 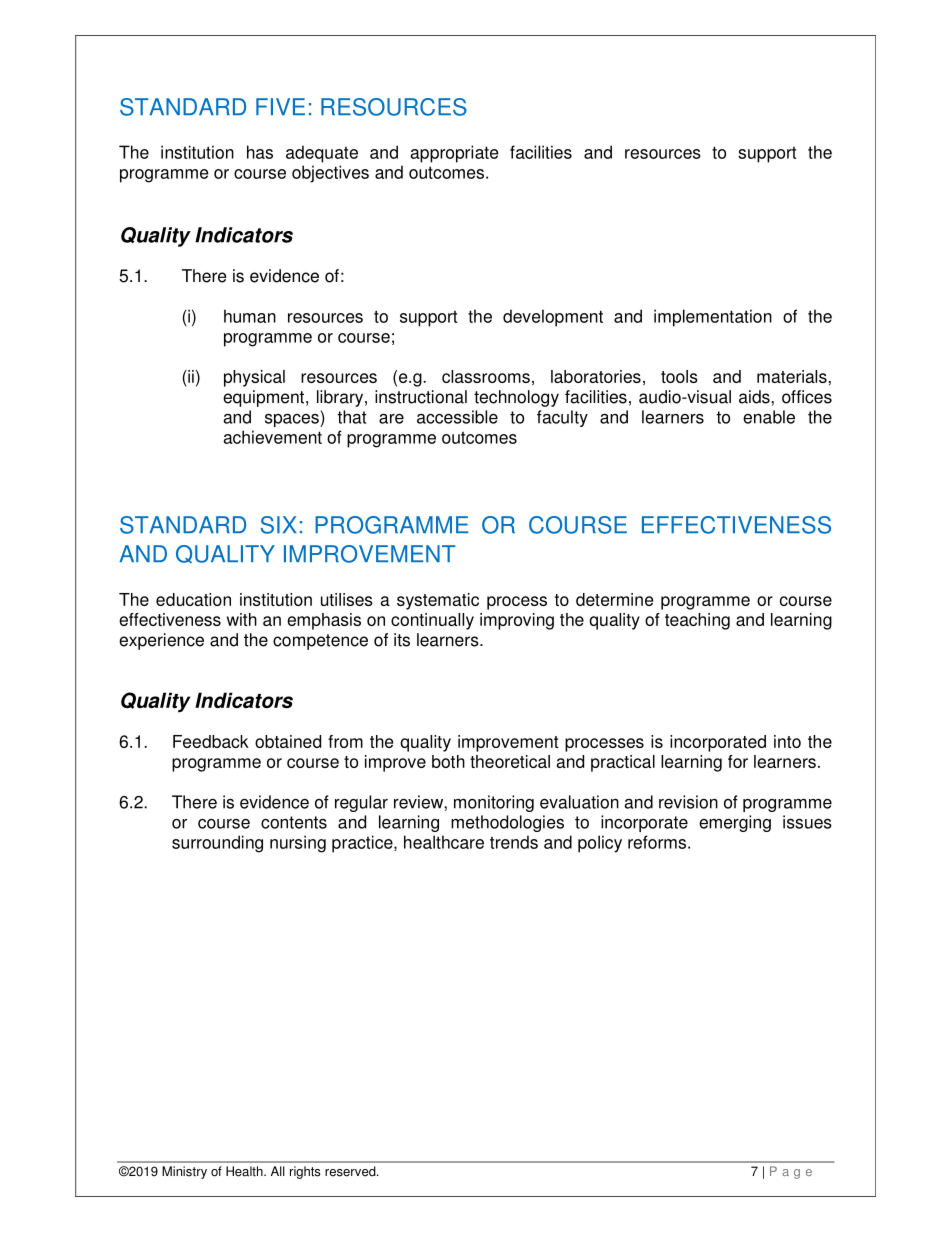 What do you see at coordinates (184, 1172) in the document?
I see `Ministry` at bounding box center [184, 1172].
